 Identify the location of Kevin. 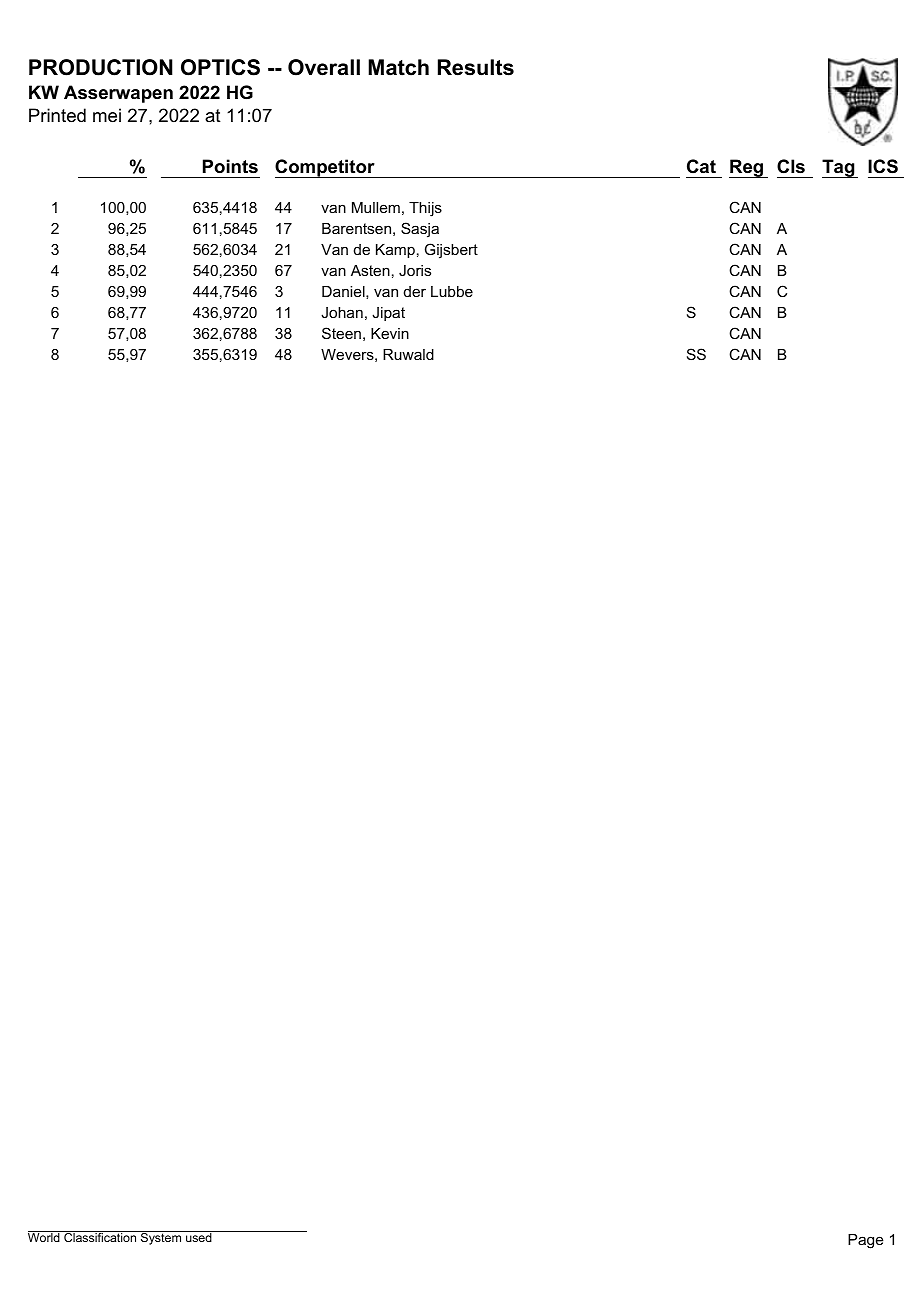
(390, 333).
